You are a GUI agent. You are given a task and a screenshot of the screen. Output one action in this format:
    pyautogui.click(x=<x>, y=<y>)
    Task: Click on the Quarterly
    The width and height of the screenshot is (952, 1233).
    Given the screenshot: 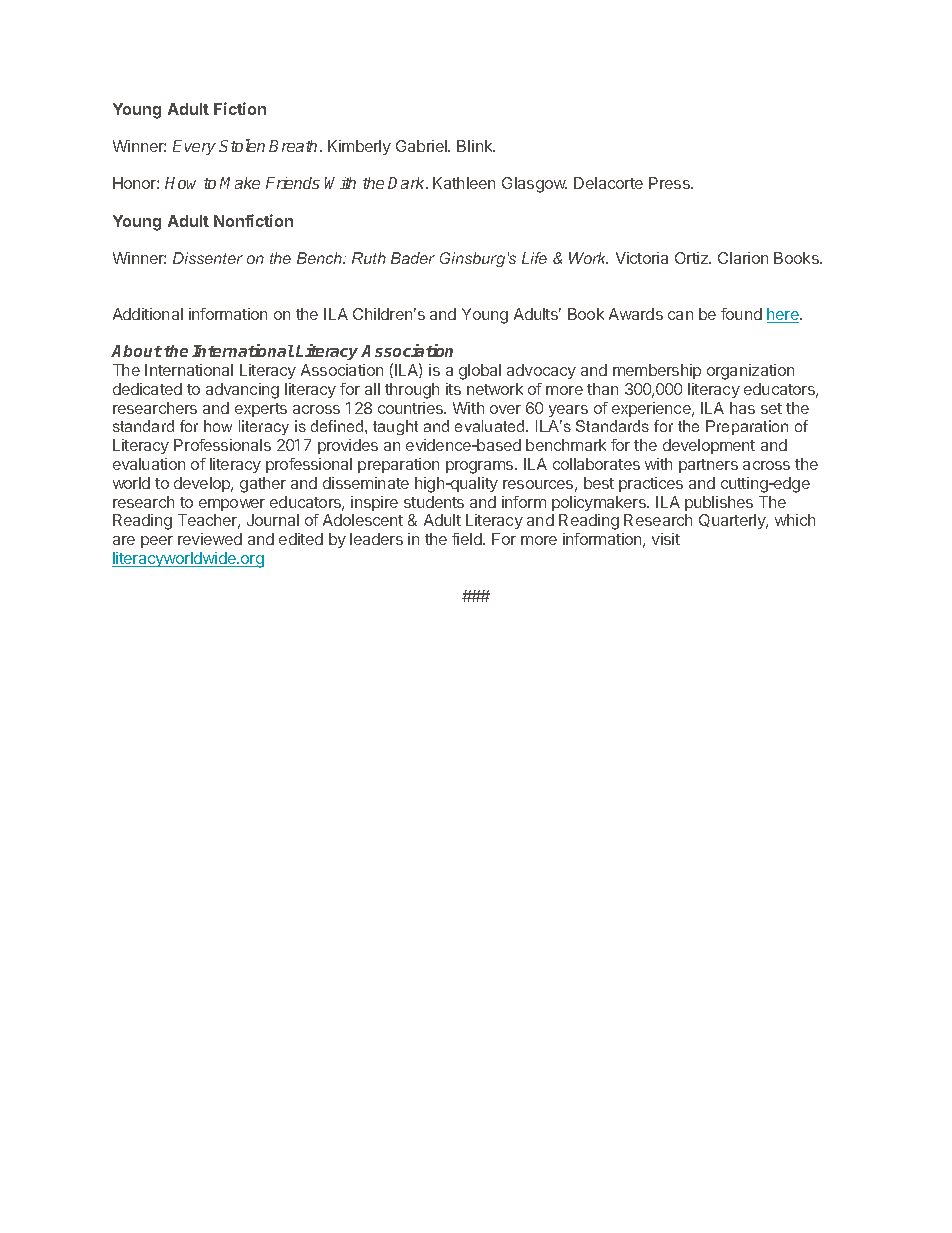 What is the action you would take?
    pyautogui.click(x=733, y=521)
